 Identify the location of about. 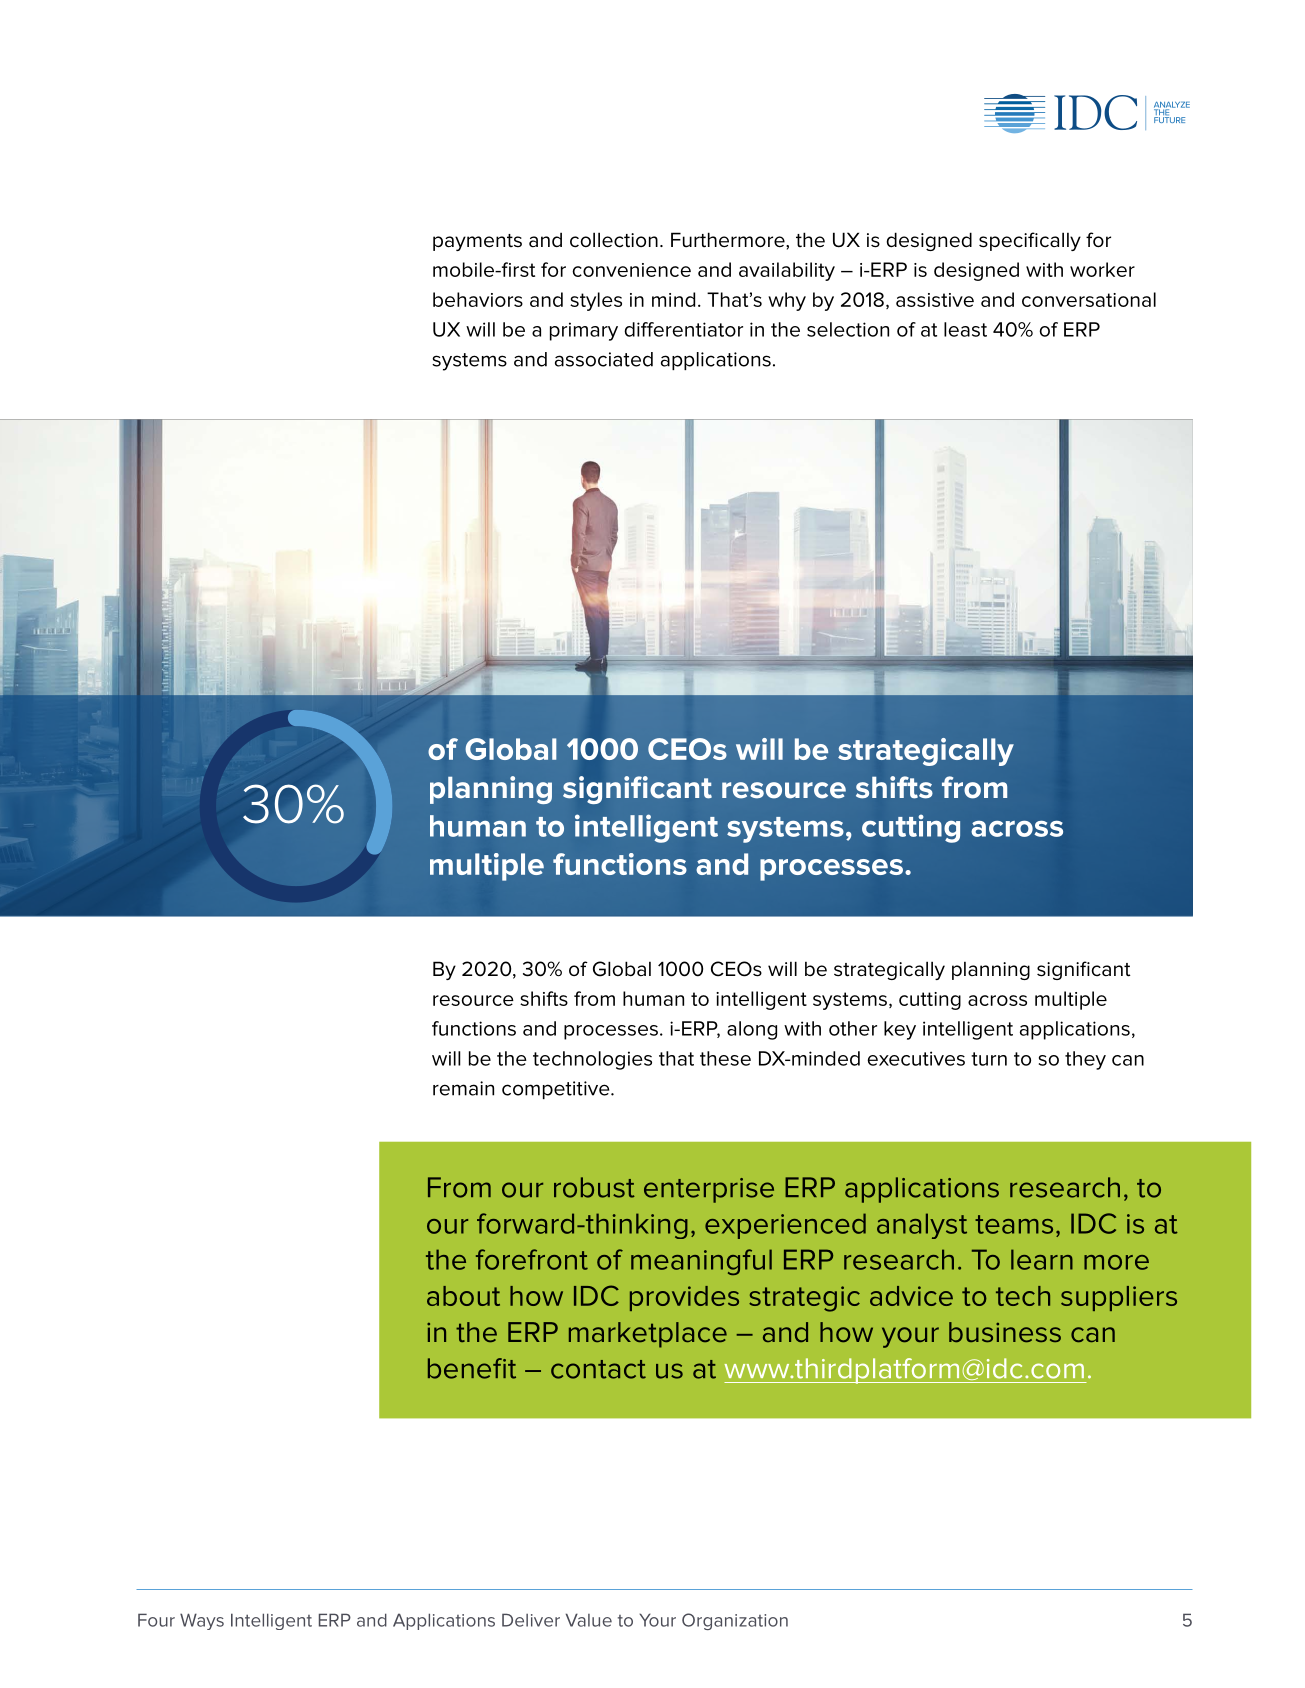
(463, 1296).
